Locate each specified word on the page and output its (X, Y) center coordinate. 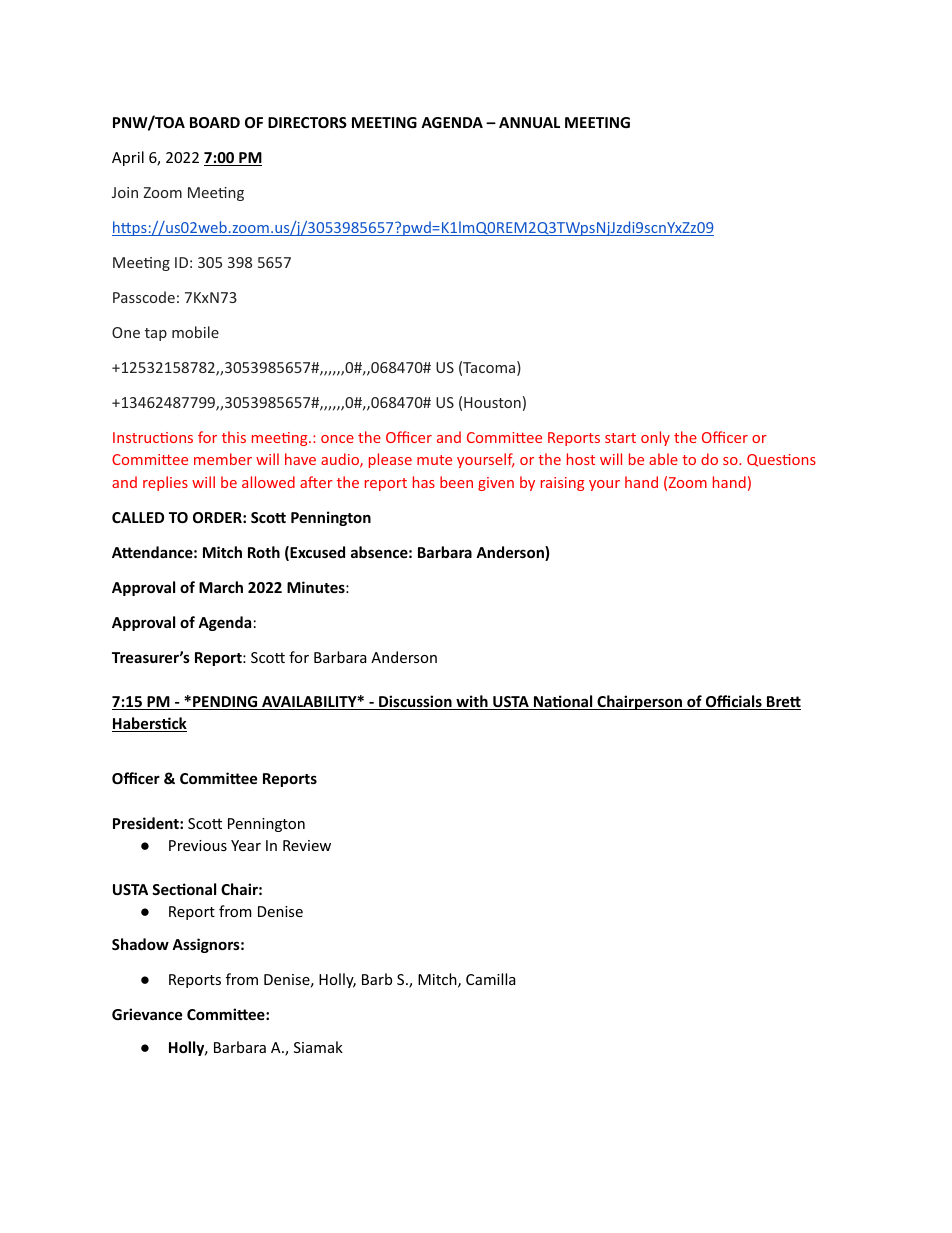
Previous (198, 845)
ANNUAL (529, 122)
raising (562, 484)
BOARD (215, 122)
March (221, 587)
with (472, 702)
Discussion (415, 702)
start (620, 438)
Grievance (147, 1014)
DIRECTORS (307, 122)
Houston (492, 402)
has (424, 482)
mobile (195, 332)
